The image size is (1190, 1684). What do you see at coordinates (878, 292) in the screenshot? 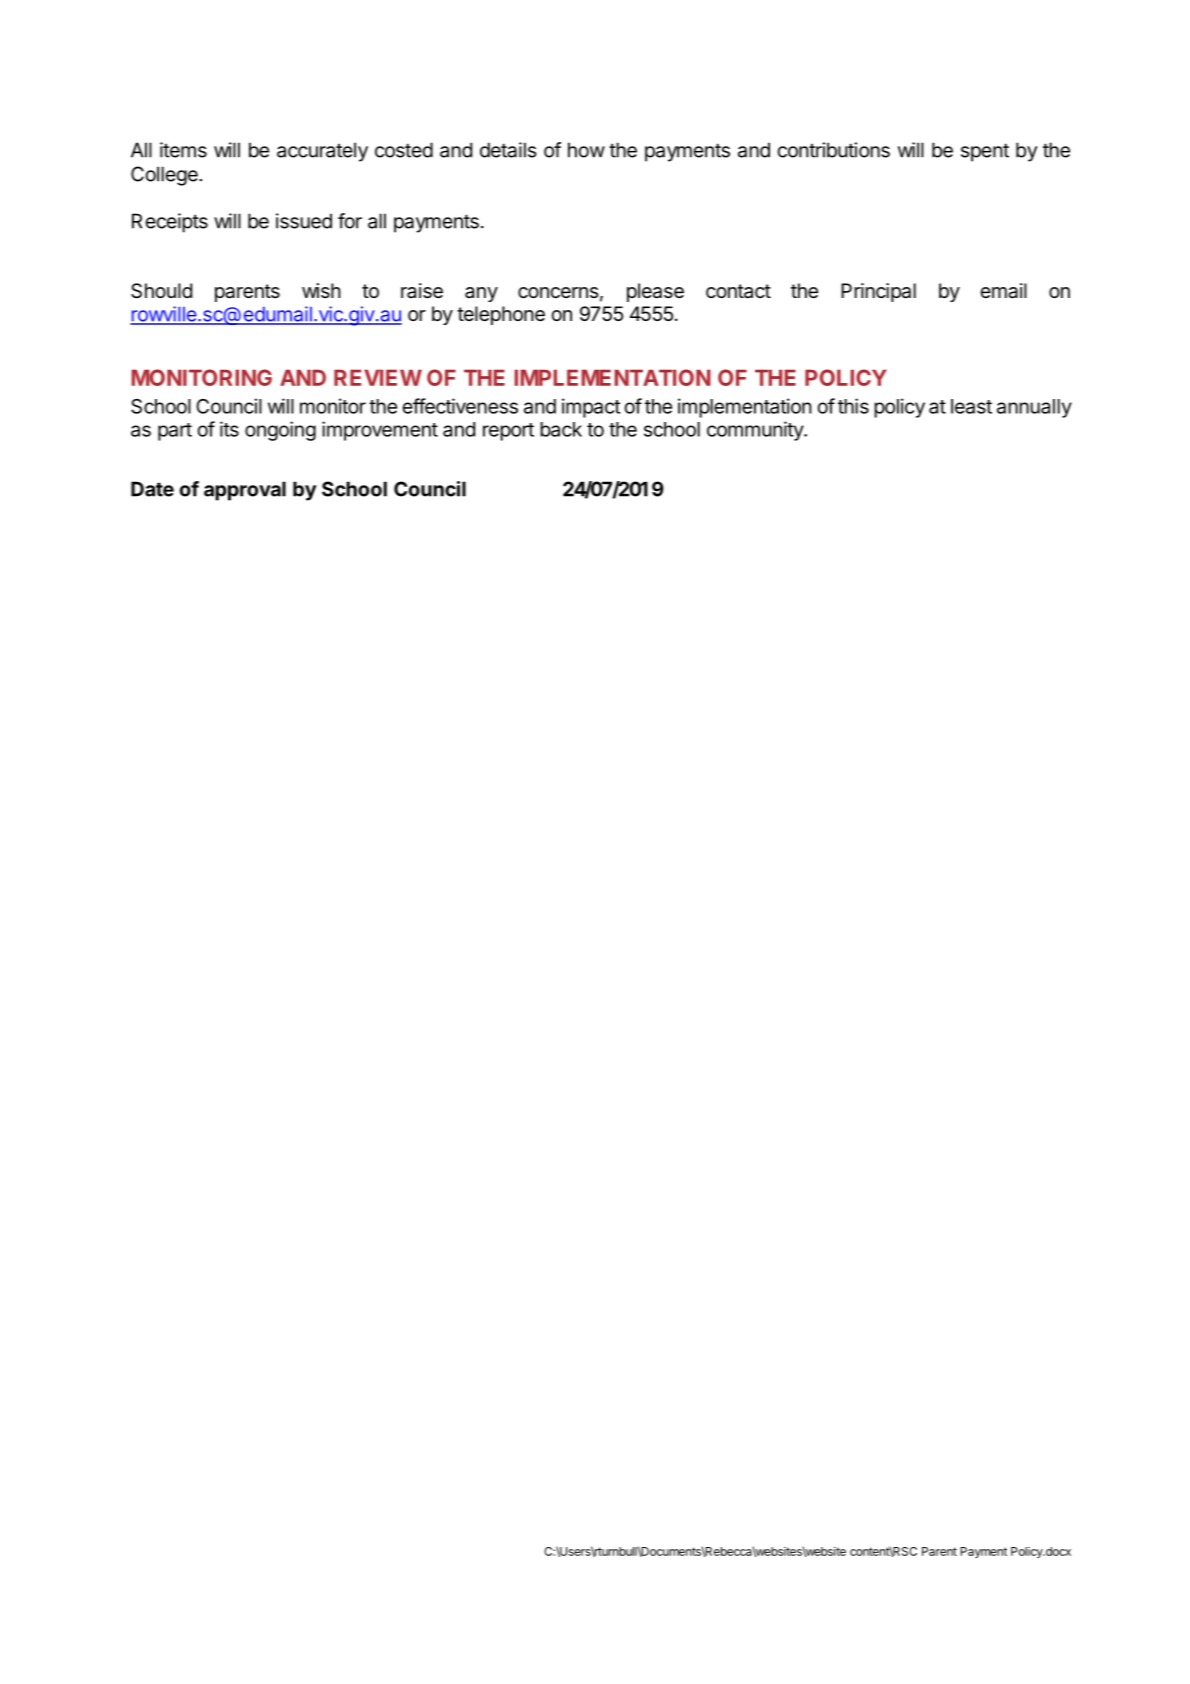
I see `Principal` at bounding box center [878, 292].
